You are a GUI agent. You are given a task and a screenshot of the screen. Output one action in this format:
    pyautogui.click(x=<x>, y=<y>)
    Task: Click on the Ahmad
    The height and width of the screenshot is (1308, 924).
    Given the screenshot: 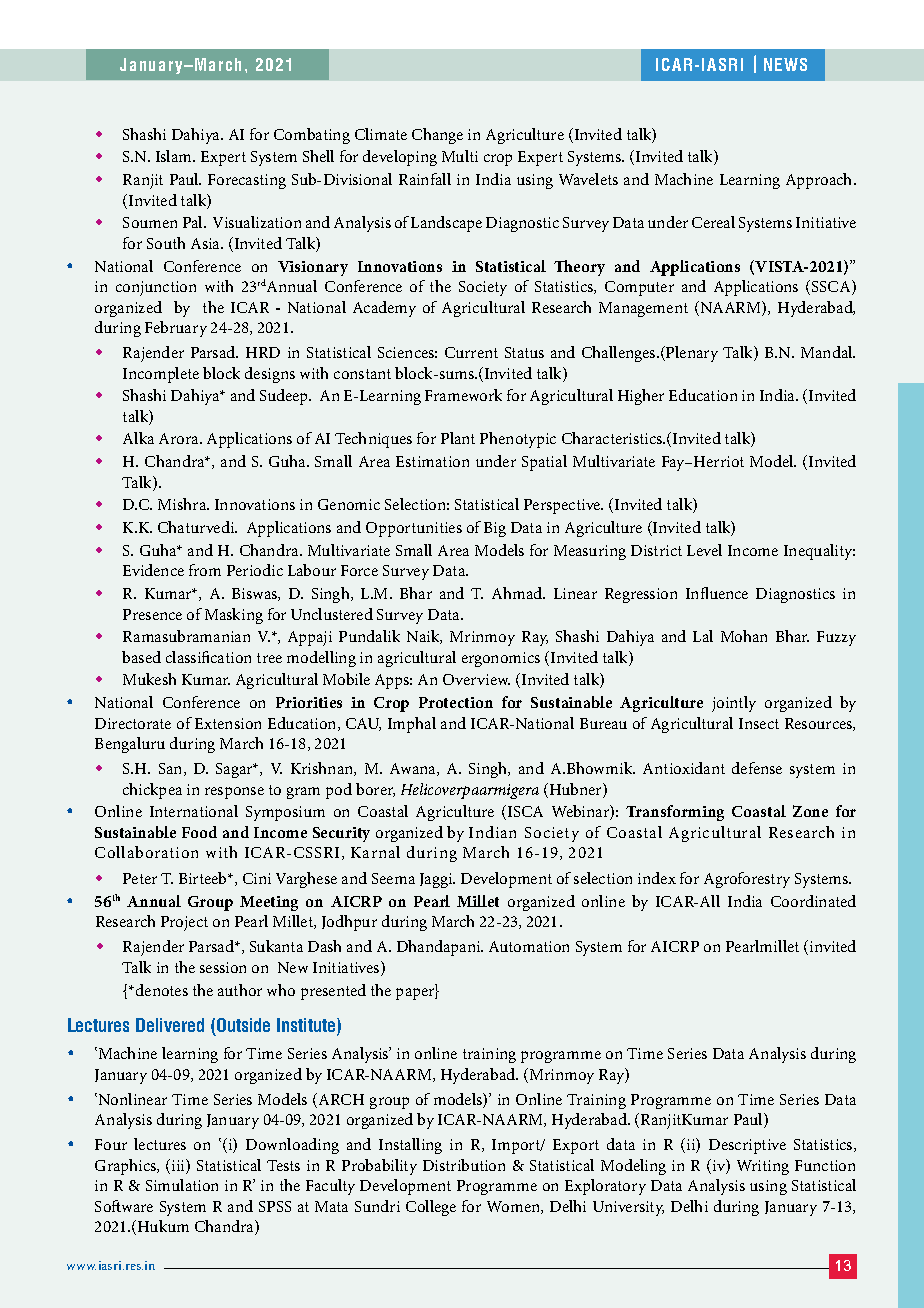 What is the action you would take?
    pyautogui.click(x=518, y=593)
